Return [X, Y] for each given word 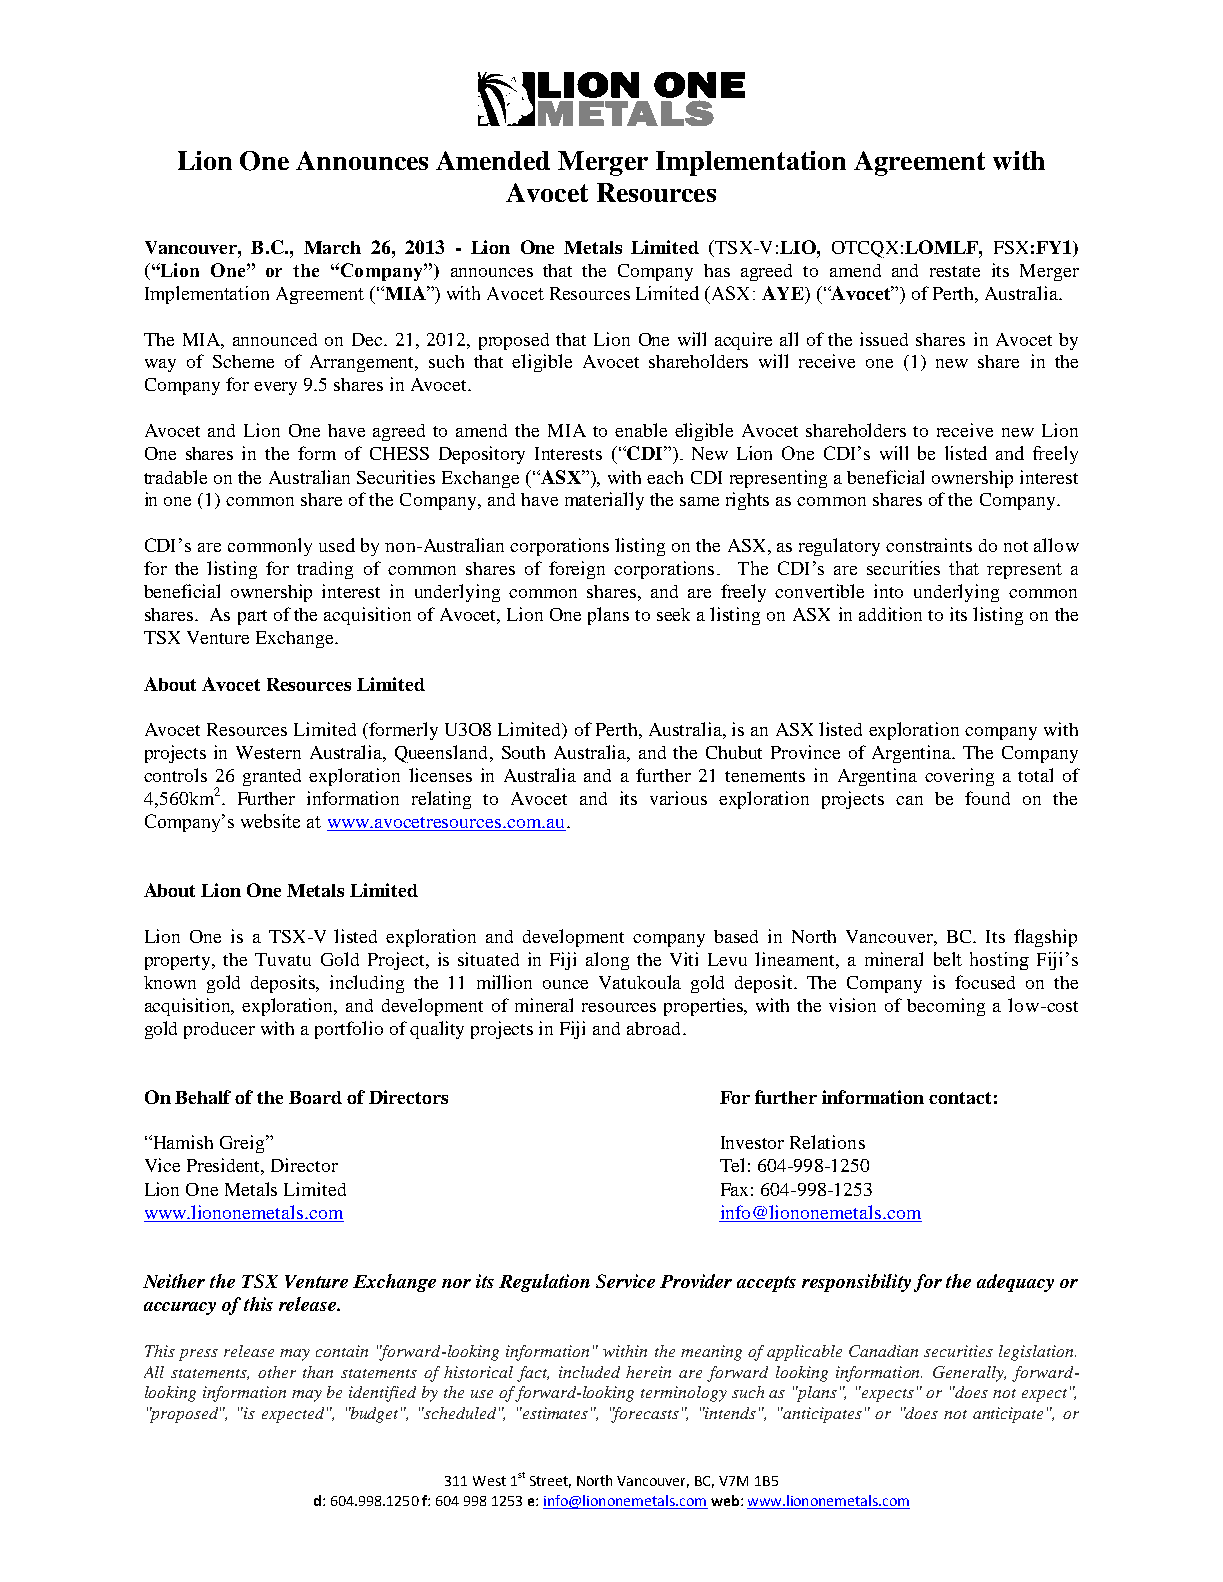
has [717, 270]
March [332, 247]
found [987, 798]
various [678, 798]
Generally [969, 1374]
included [589, 1372]
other [277, 1372]
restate [955, 271]
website [270, 821]
